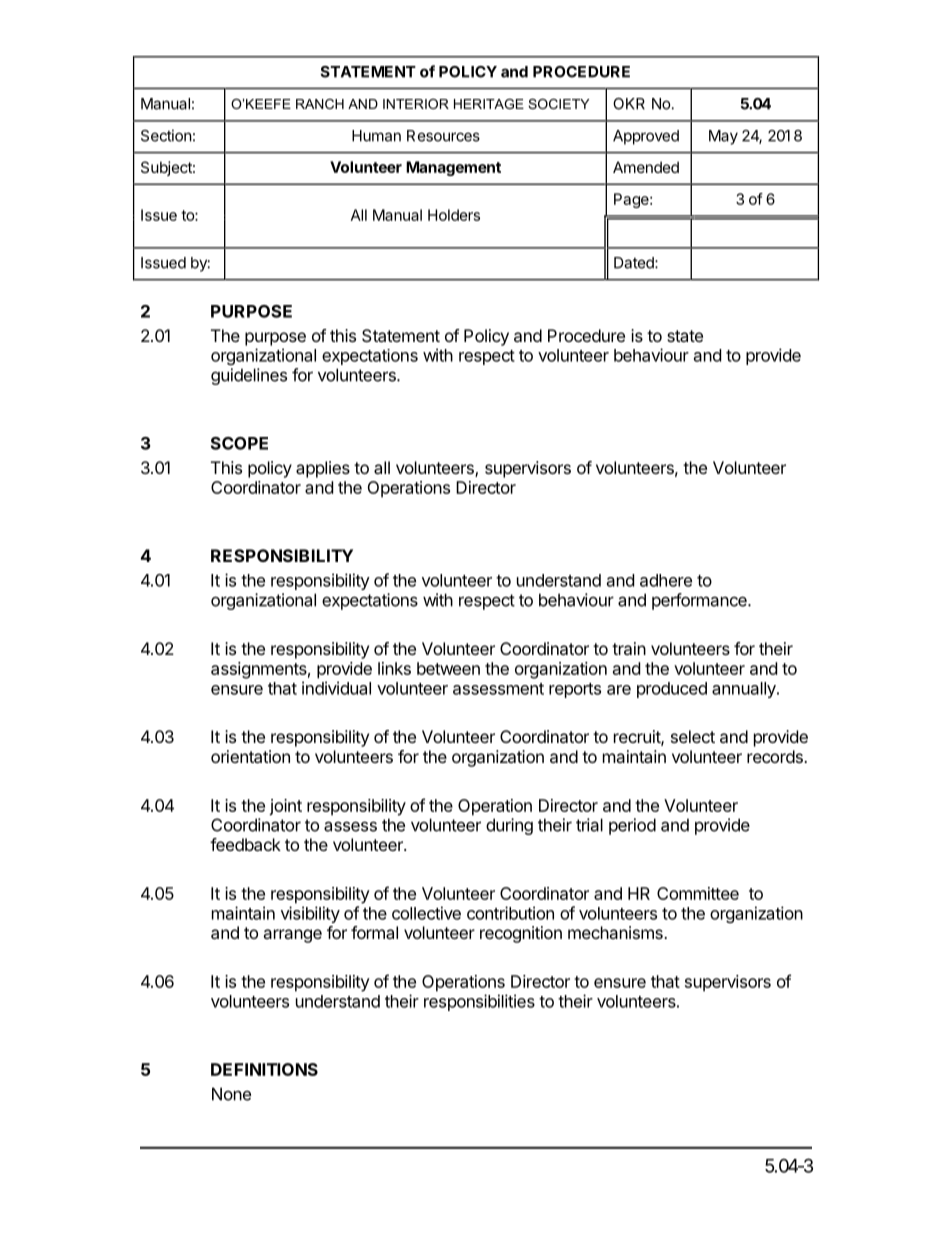 This page has height=1233, width=952. I want to click on May, so click(723, 137).
